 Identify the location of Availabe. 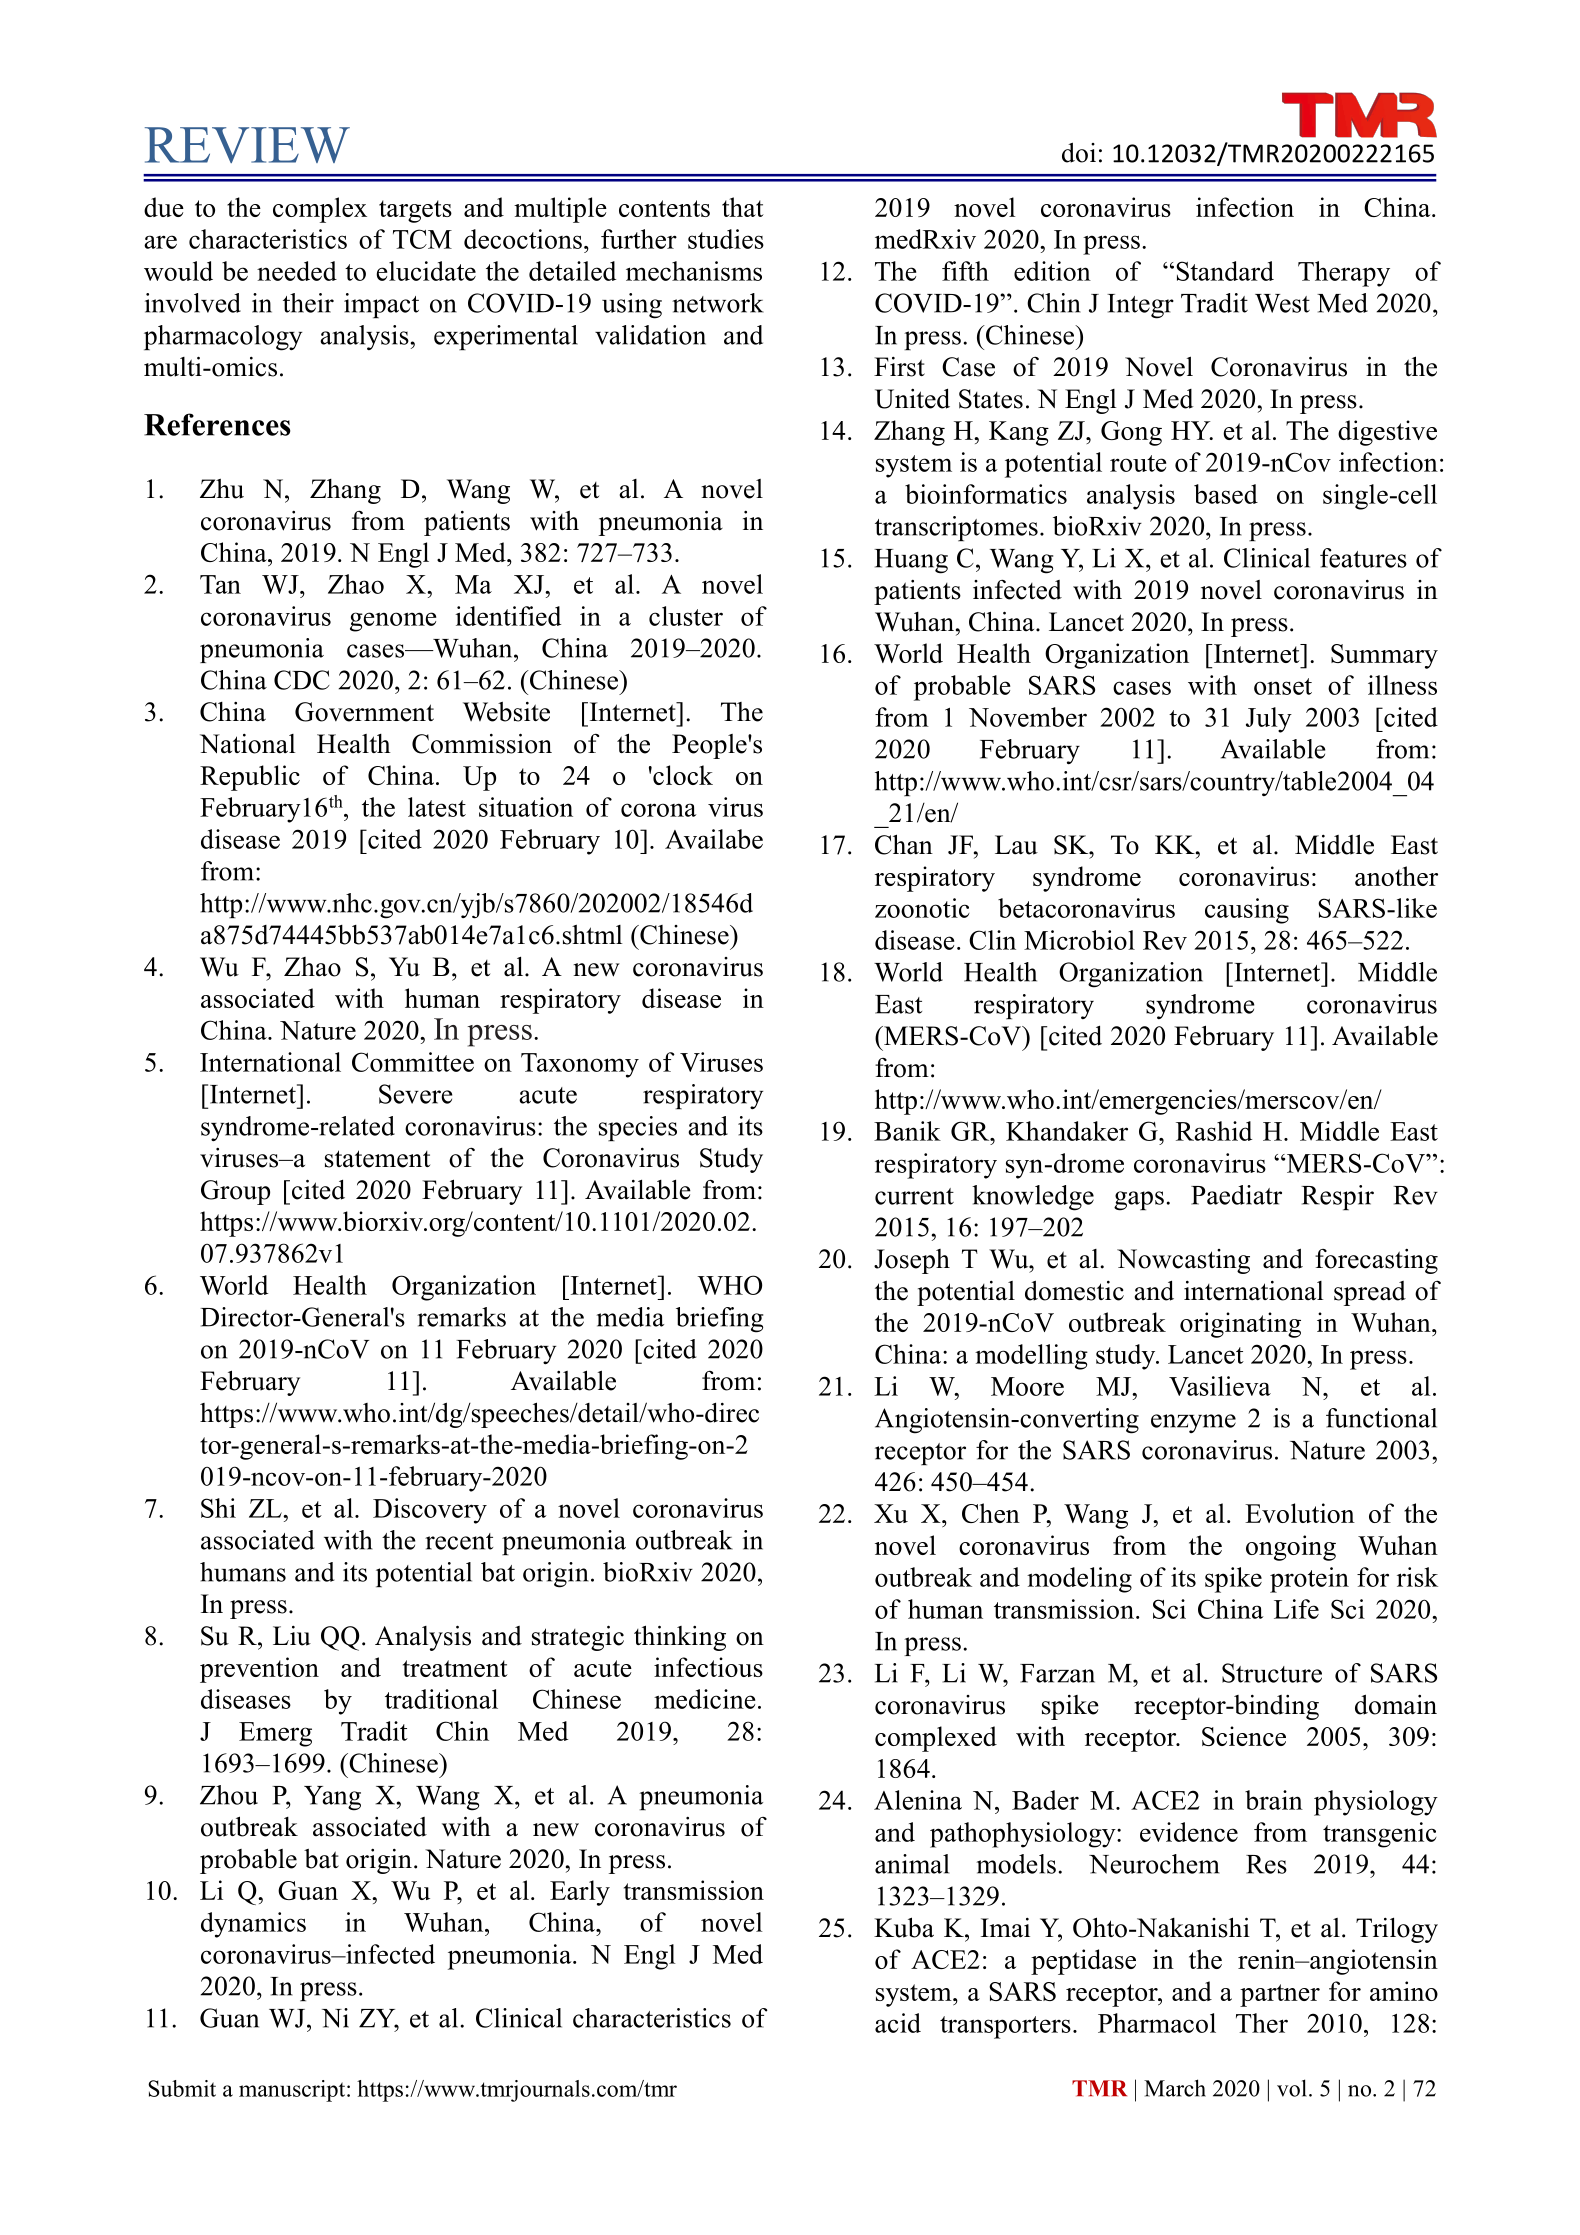
(714, 839).
